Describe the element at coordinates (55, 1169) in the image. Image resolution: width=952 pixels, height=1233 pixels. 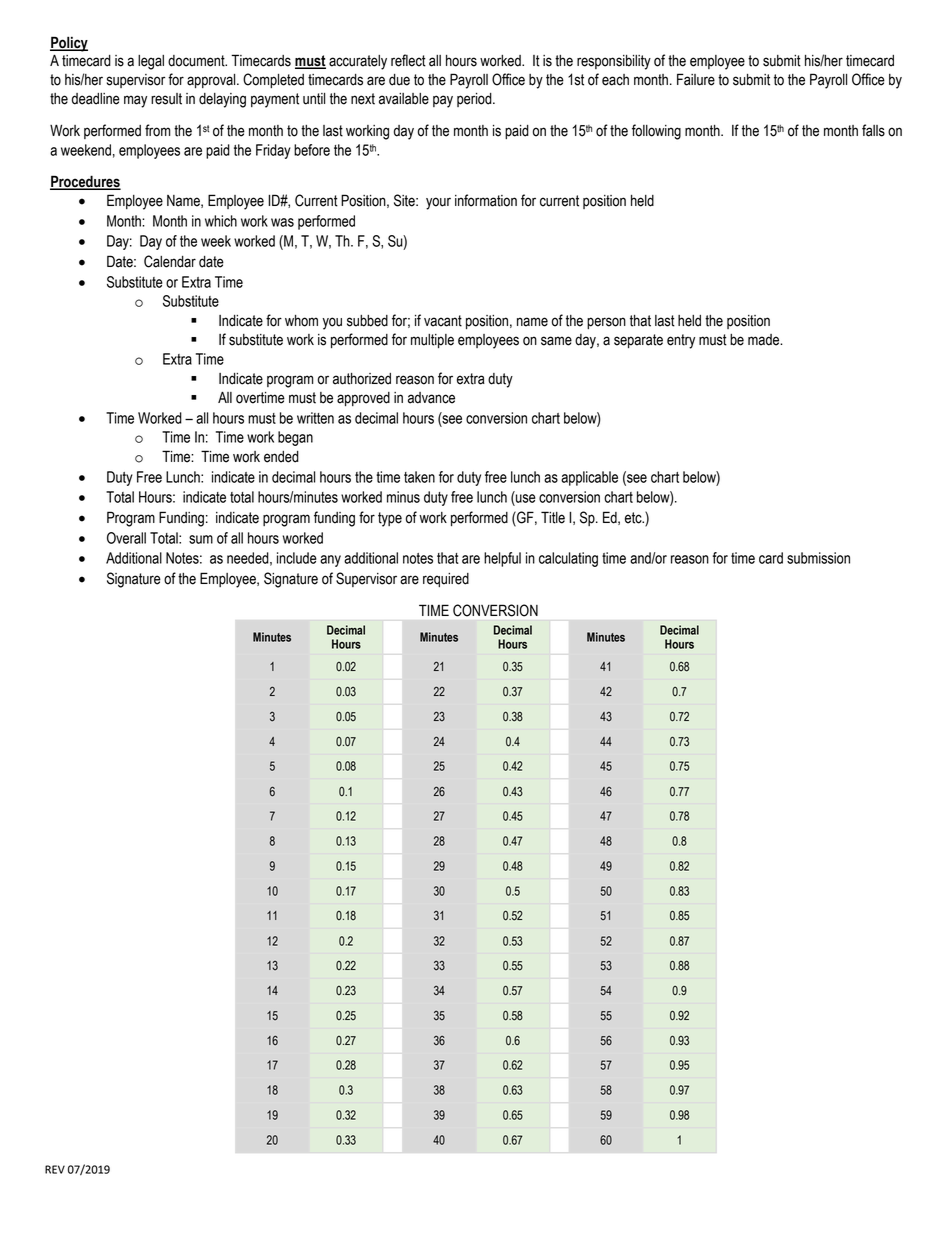
I see `REV` at that location.
